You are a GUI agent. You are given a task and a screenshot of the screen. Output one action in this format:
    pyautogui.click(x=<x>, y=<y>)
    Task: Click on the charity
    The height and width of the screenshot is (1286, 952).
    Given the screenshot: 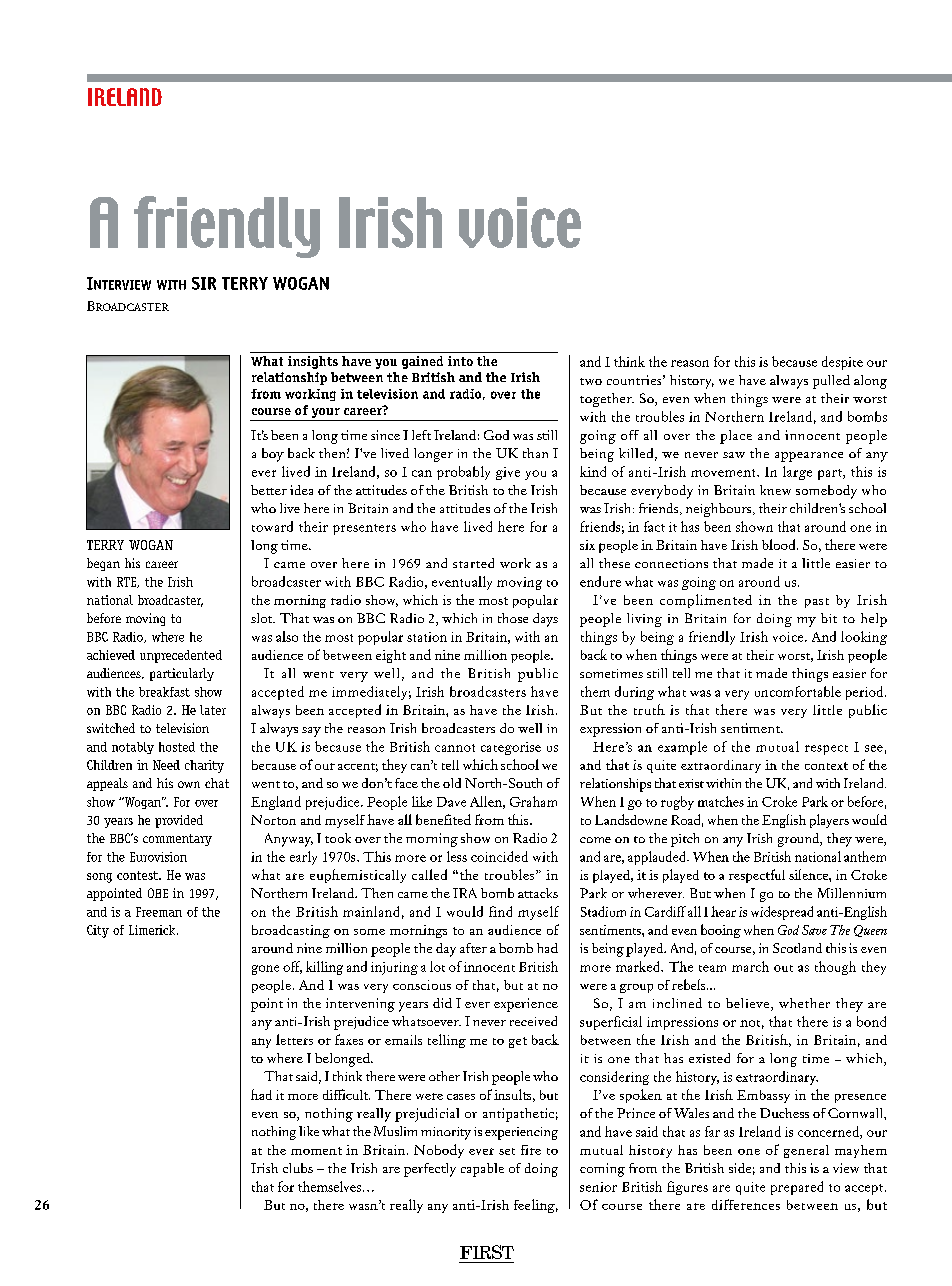 What is the action you would take?
    pyautogui.click(x=204, y=766)
